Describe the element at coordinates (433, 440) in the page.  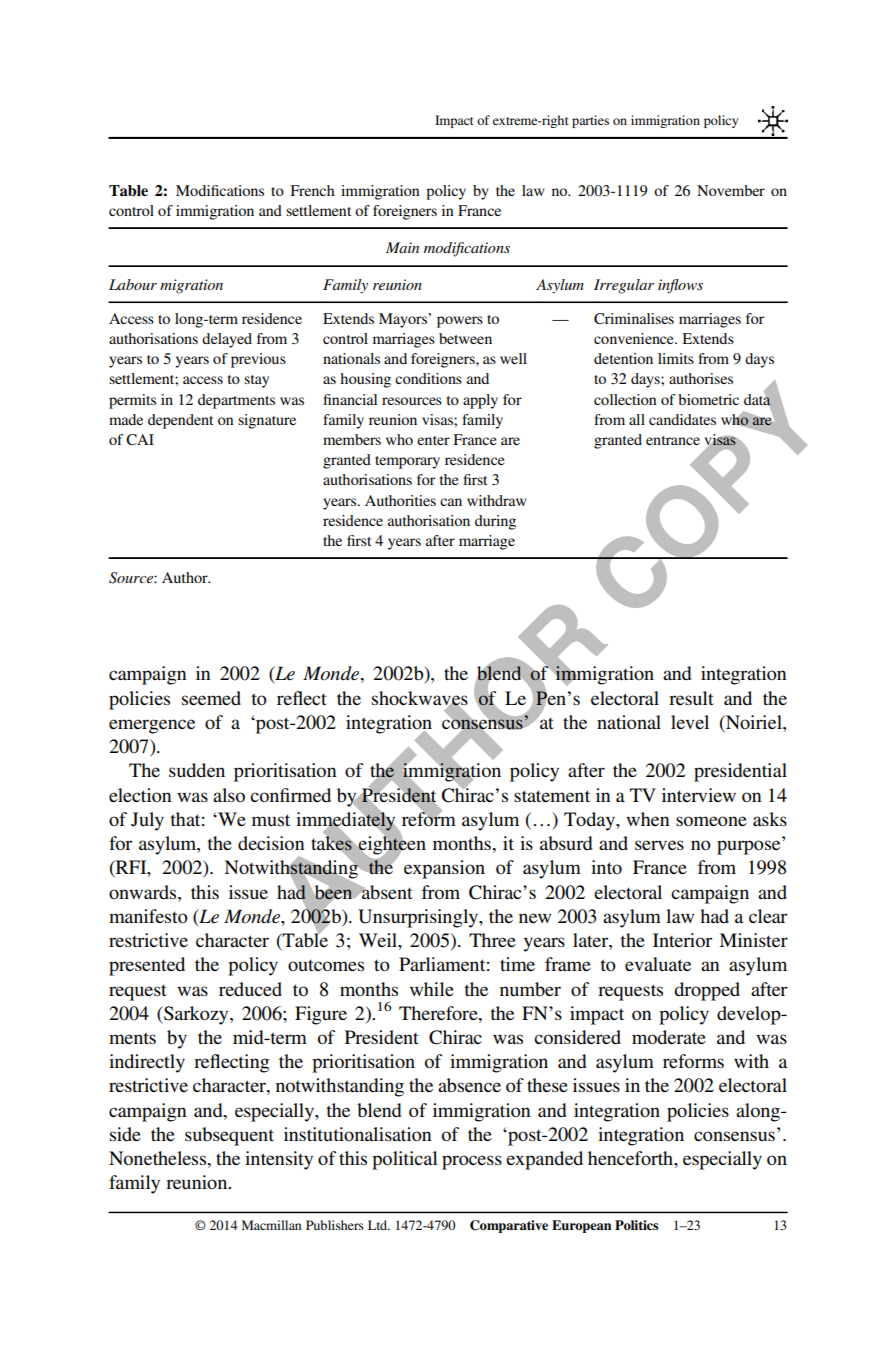
I see `enter` at that location.
